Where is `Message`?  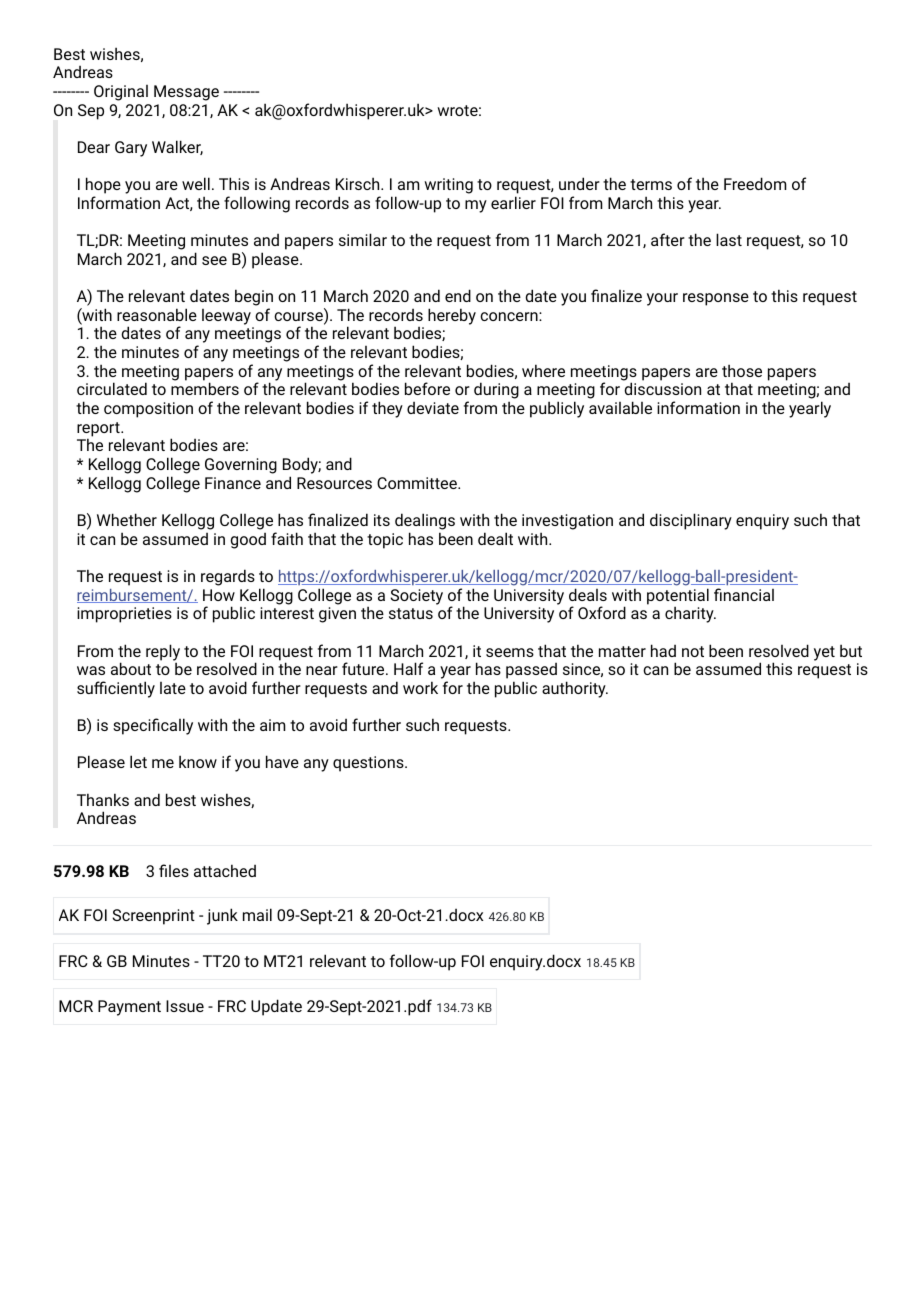 Message is located at coordinates (186, 93).
